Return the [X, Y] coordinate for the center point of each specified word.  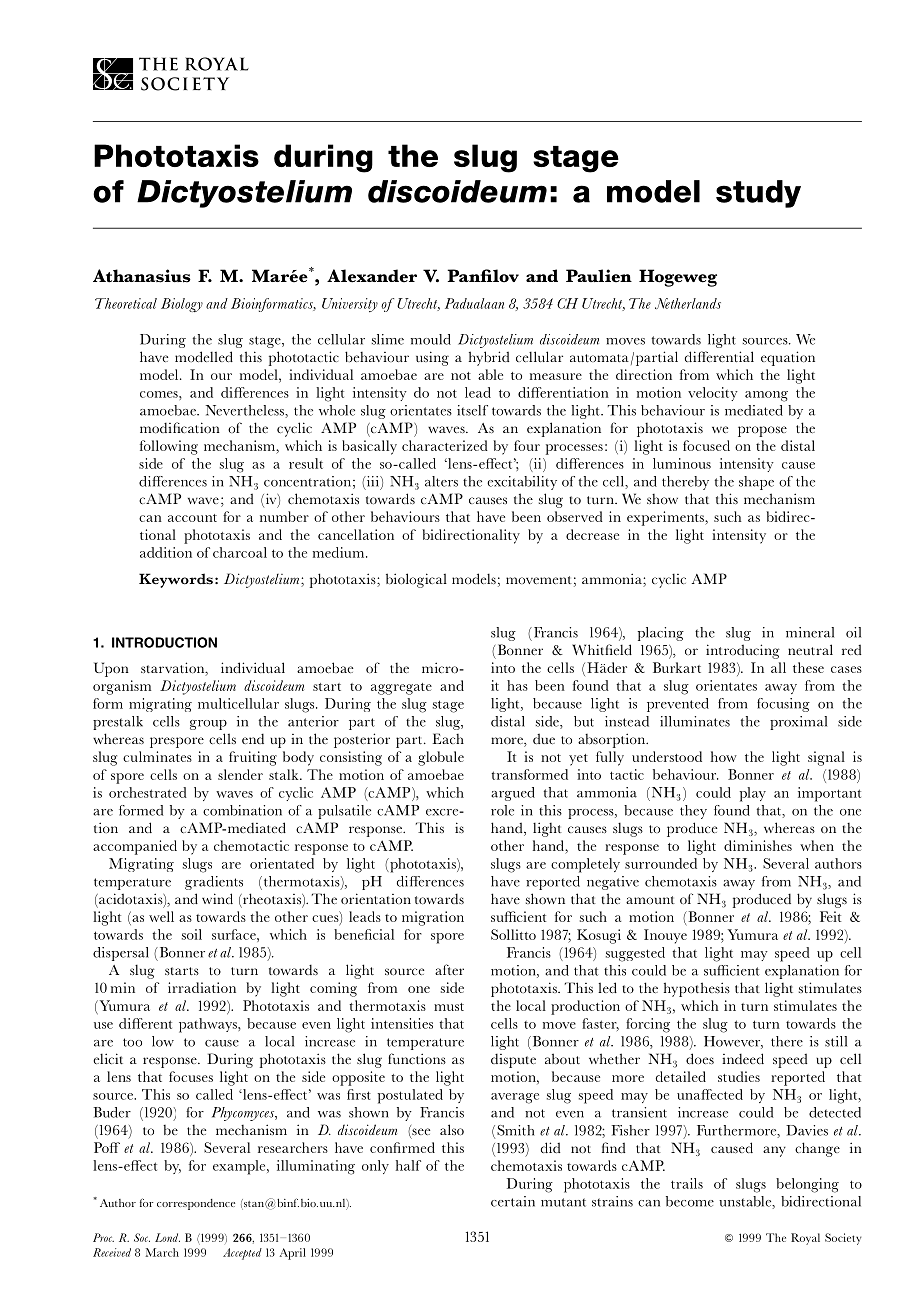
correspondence [196, 1204]
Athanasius [142, 276]
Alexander [372, 276]
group [208, 725]
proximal [798, 723]
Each [448, 738]
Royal [805, 1239]
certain [513, 1201]
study [758, 194]
